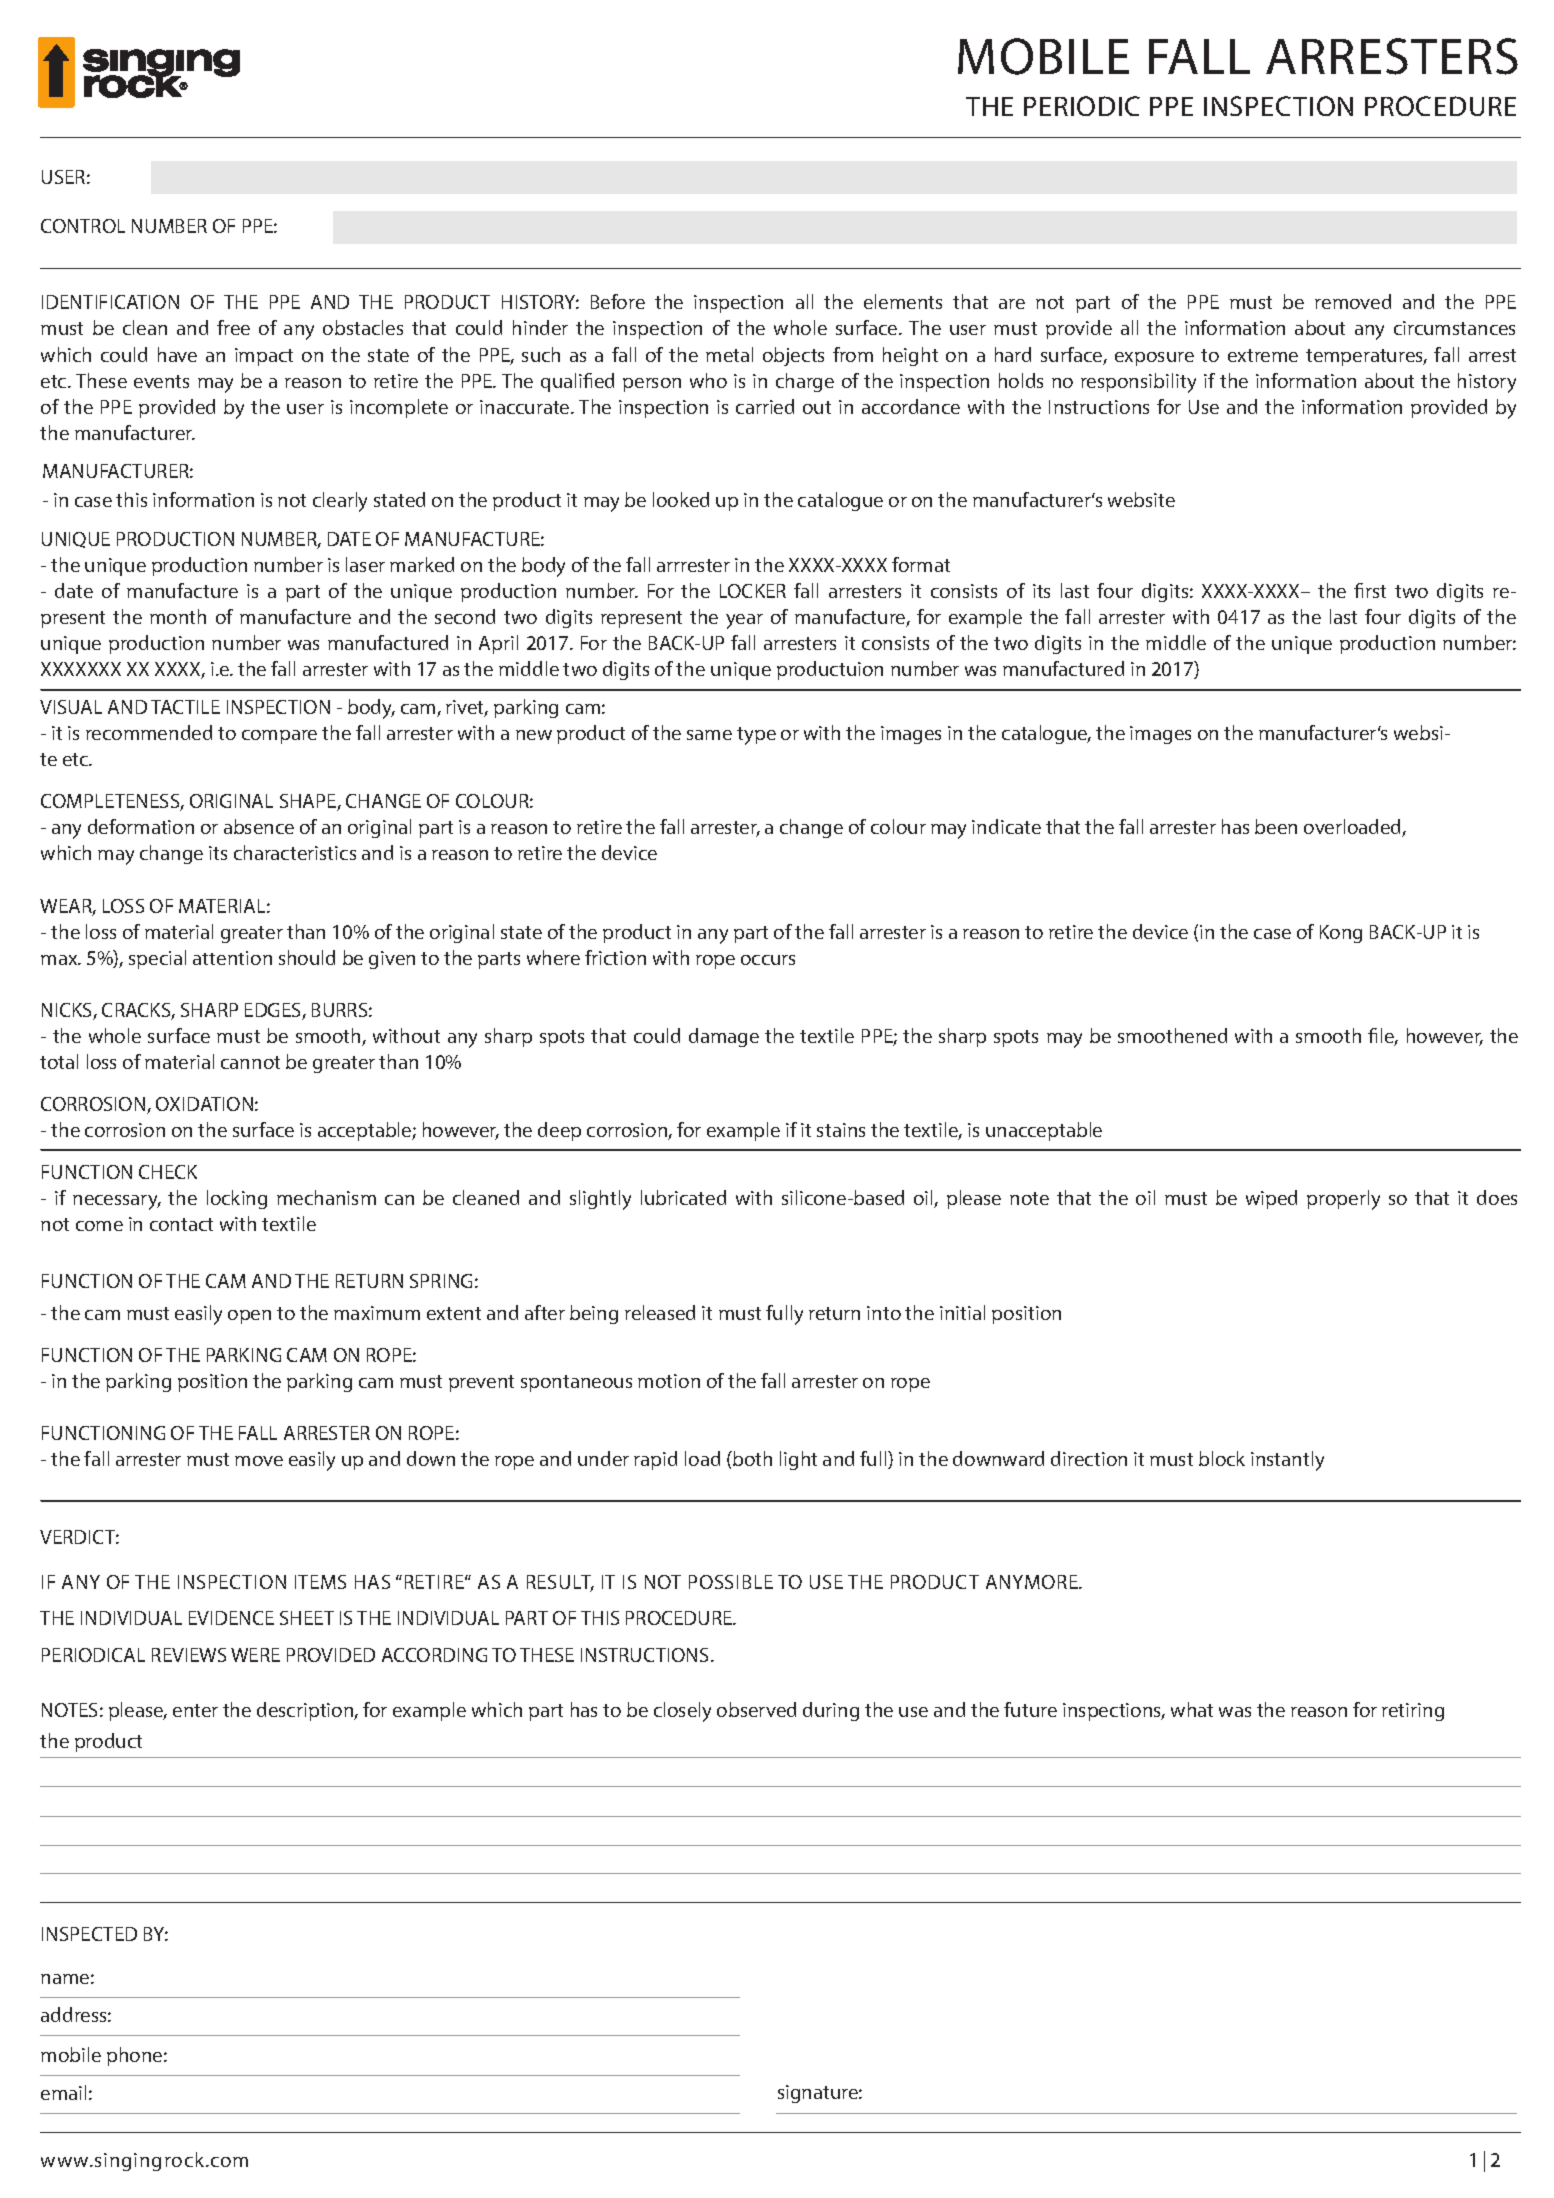 The height and width of the page is (2198, 1554). What do you see at coordinates (231, 1618) in the page?
I see `EVIDENCE` at bounding box center [231, 1618].
